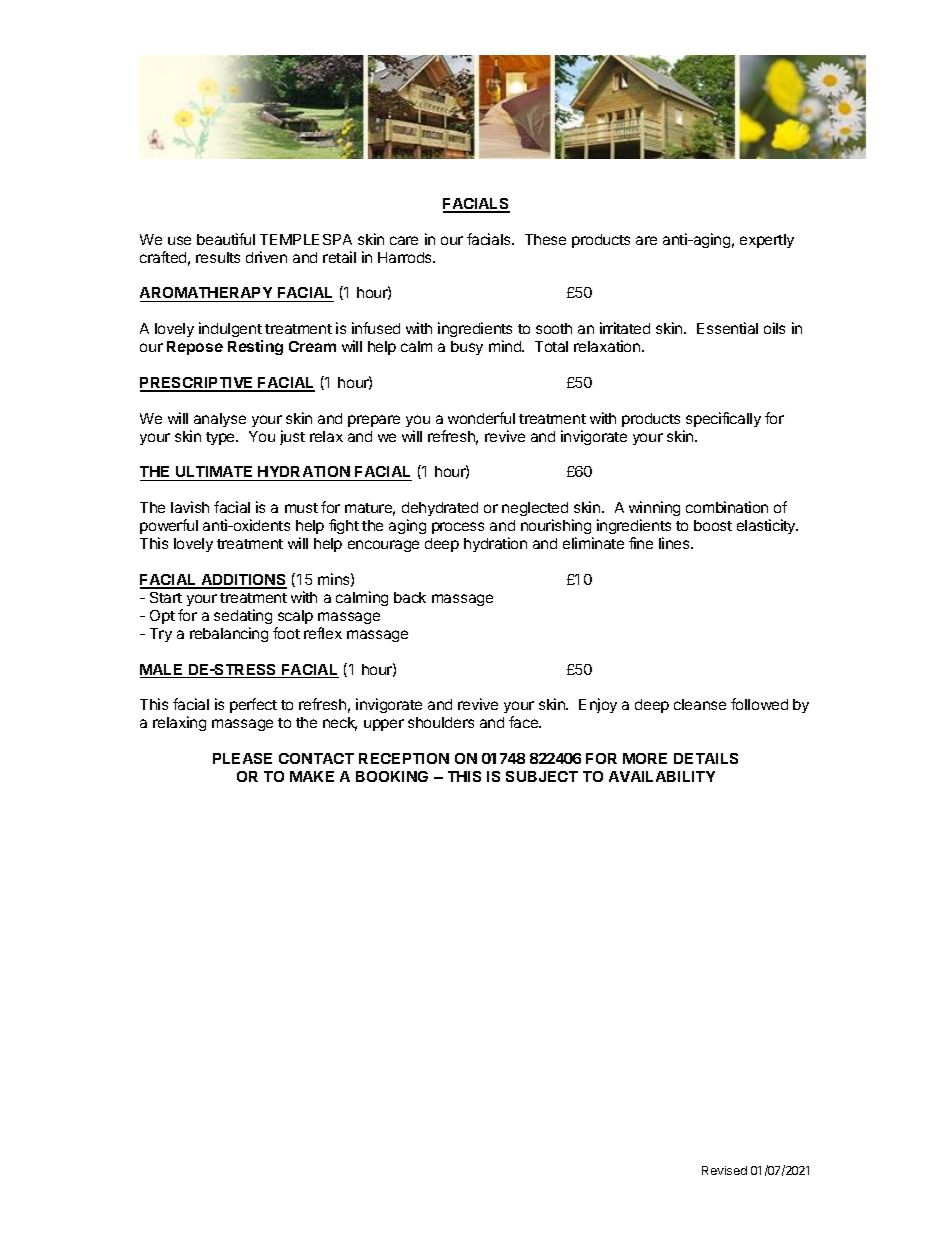  Describe the element at coordinates (767, 241) in the image. I see `expertly` at that location.
